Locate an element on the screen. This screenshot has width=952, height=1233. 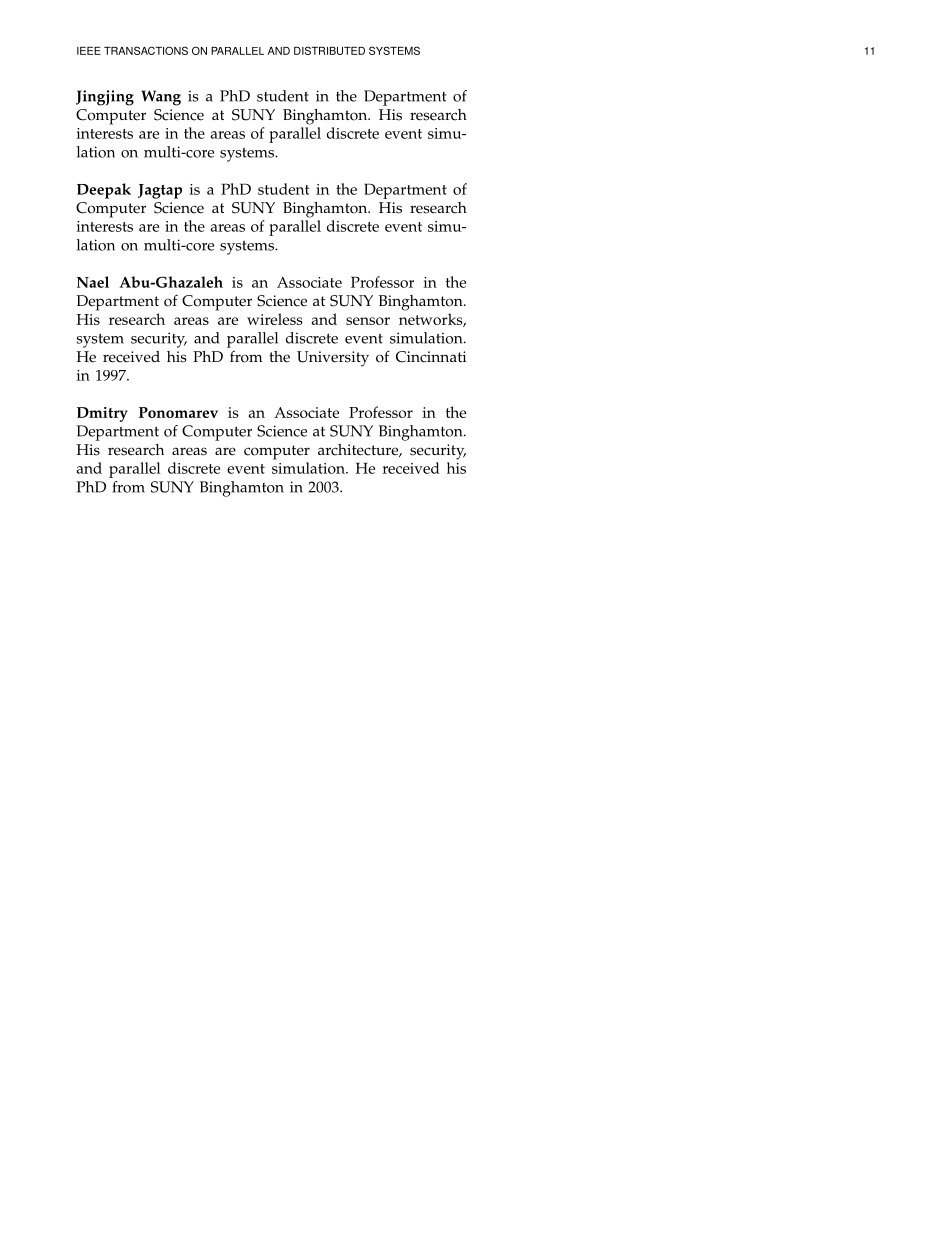
sensor is located at coordinates (368, 321).
